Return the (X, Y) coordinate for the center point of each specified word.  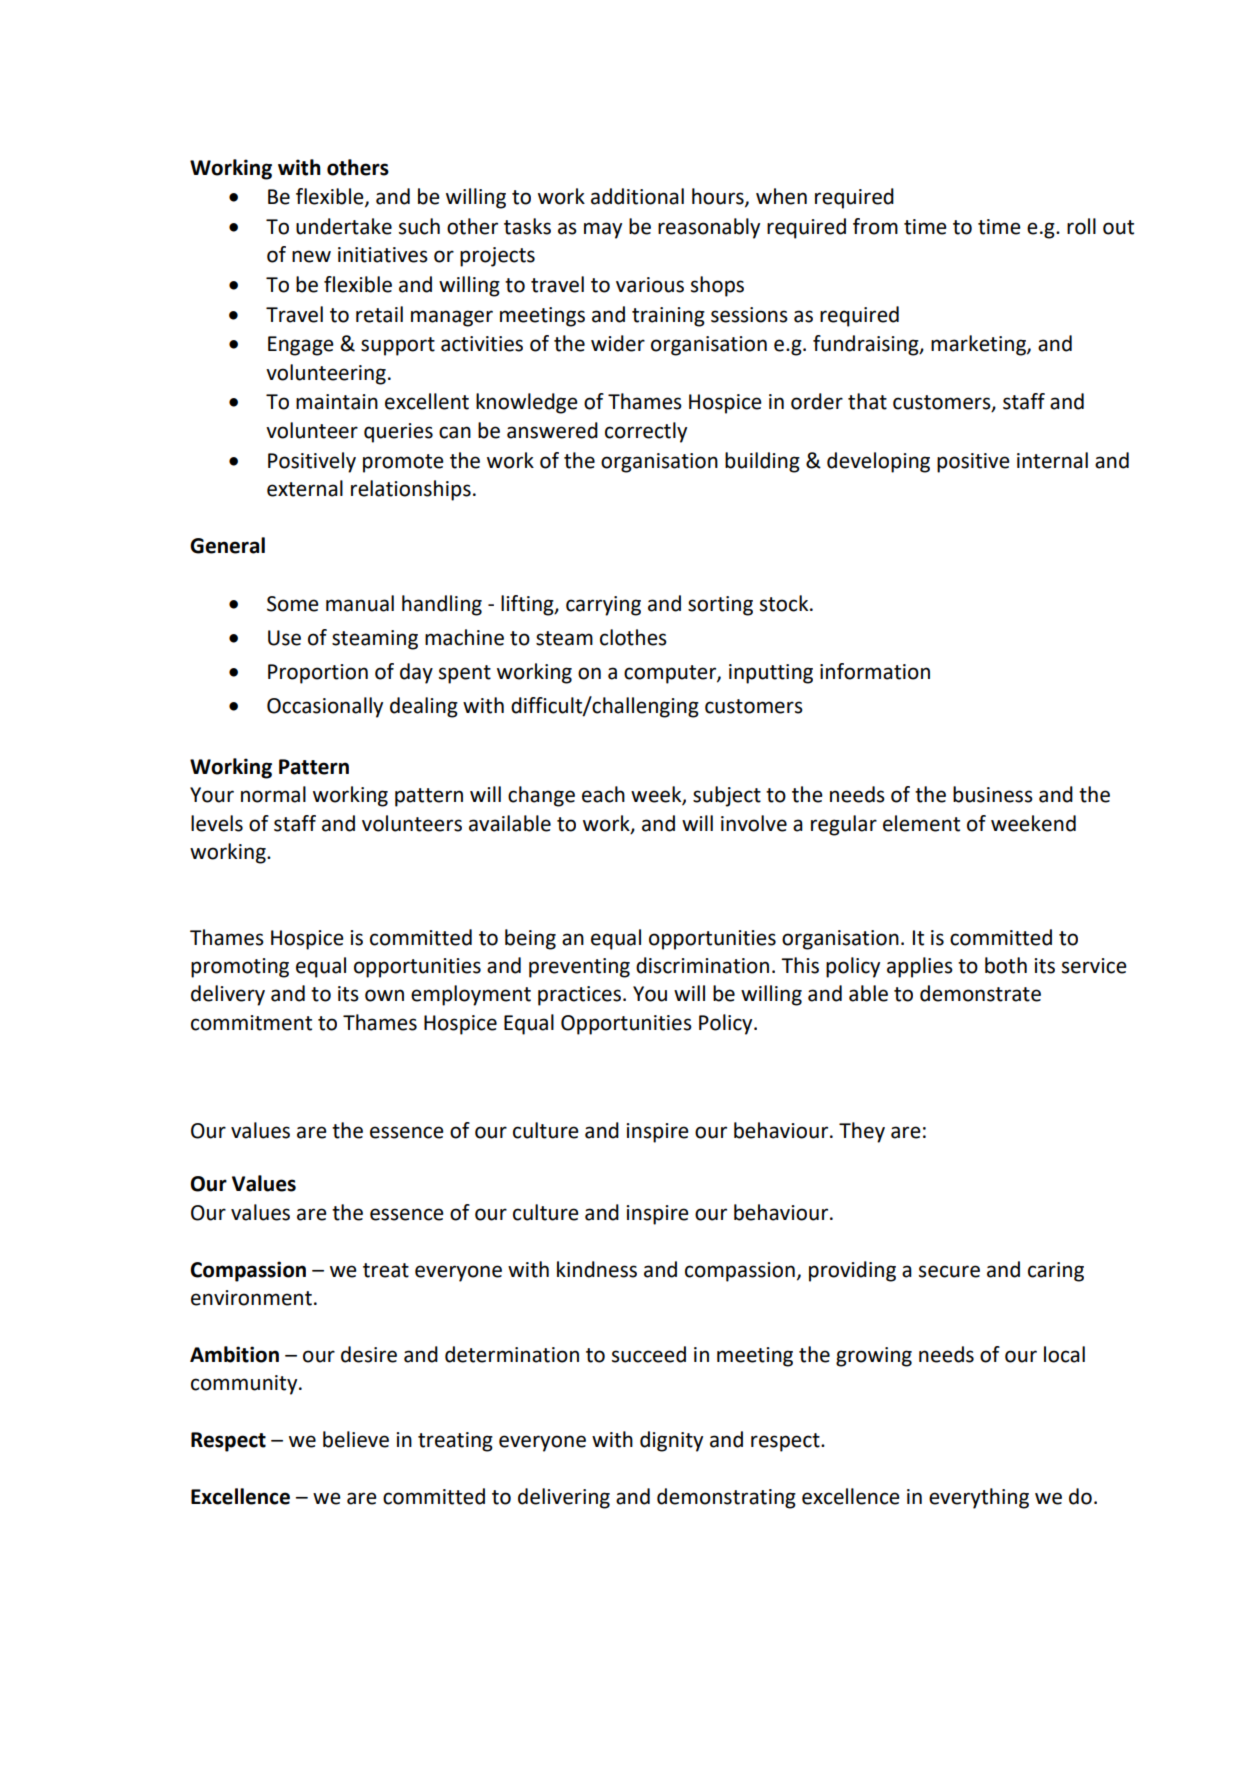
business (993, 794)
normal (273, 794)
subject (727, 796)
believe (356, 1439)
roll (1081, 226)
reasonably (709, 228)
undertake (344, 226)
